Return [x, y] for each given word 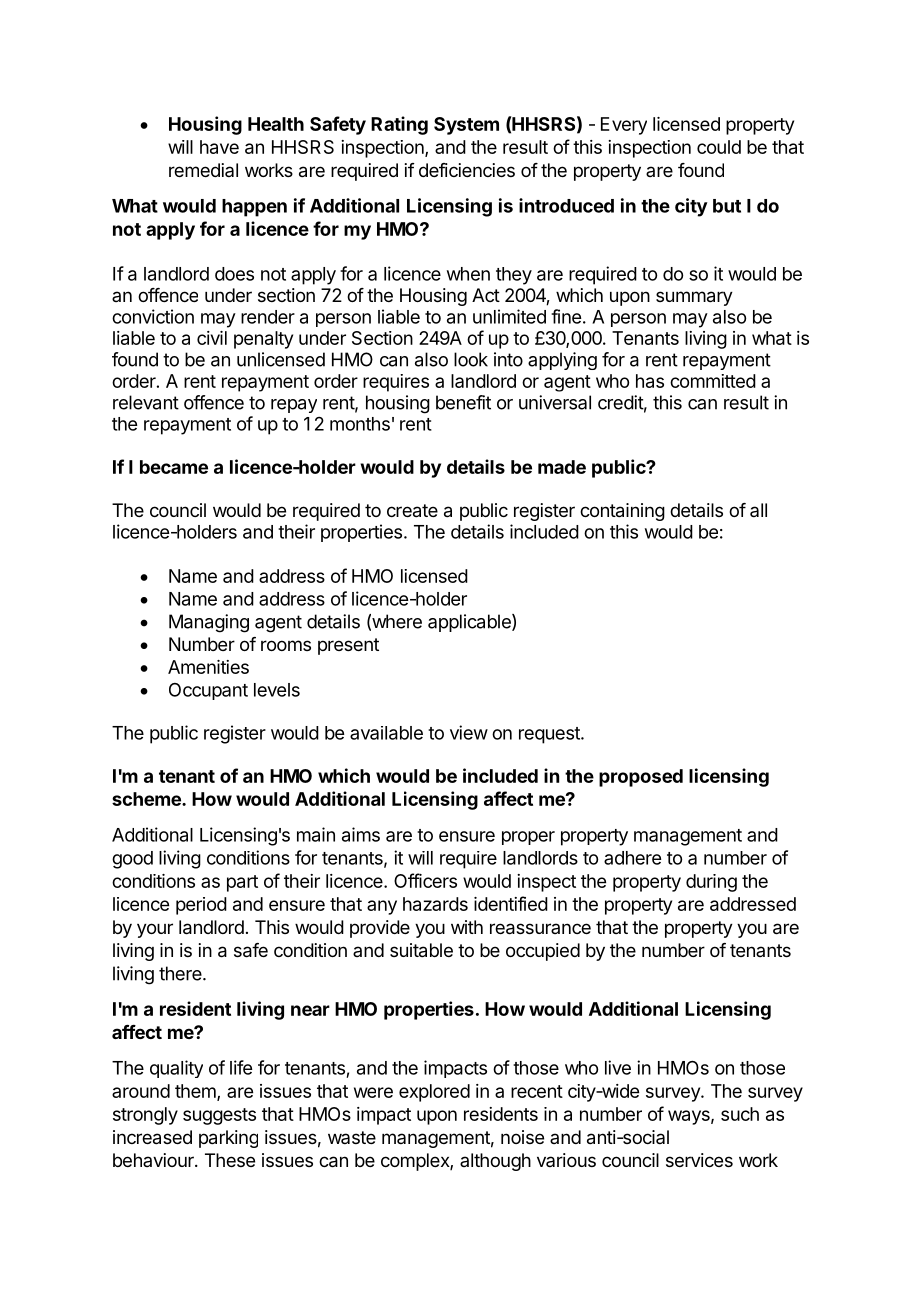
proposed [641, 778]
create [412, 511]
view [469, 732]
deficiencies [467, 170]
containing [622, 512]
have [219, 147]
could [719, 147]
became [174, 467]
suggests [219, 1116]
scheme [147, 799]
